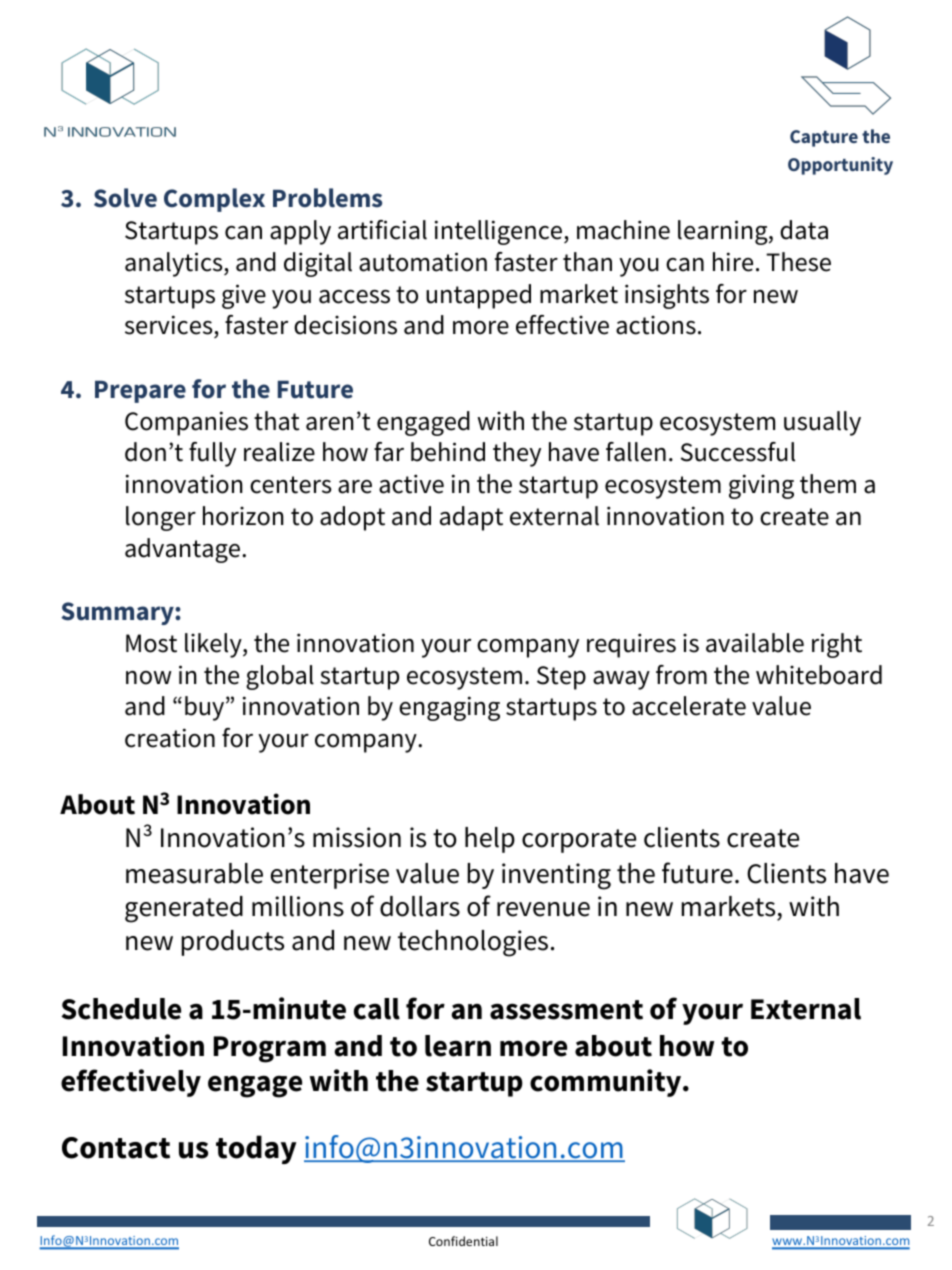 The width and height of the page is (952, 1270). I want to click on engaging, so click(449, 708).
